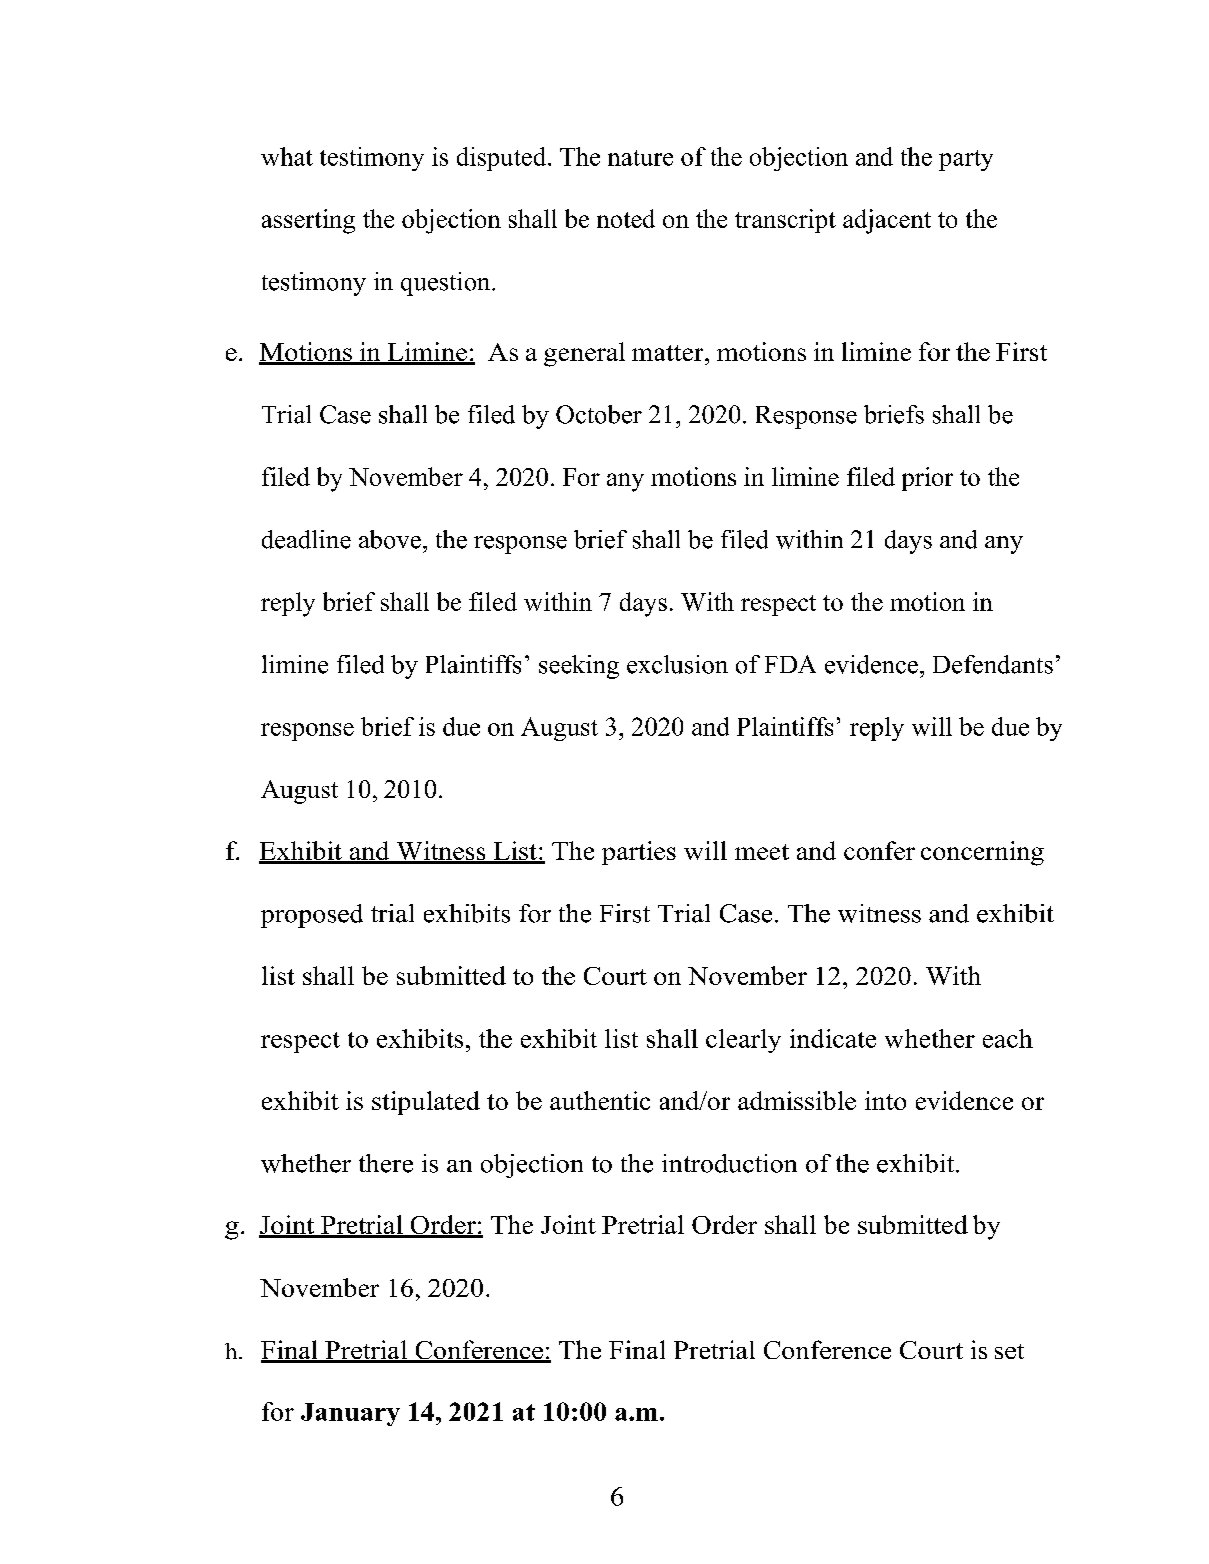 The width and height of the image is (1209, 1564). What do you see at coordinates (729, 1163) in the image?
I see `introduction` at bounding box center [729, 1163].
